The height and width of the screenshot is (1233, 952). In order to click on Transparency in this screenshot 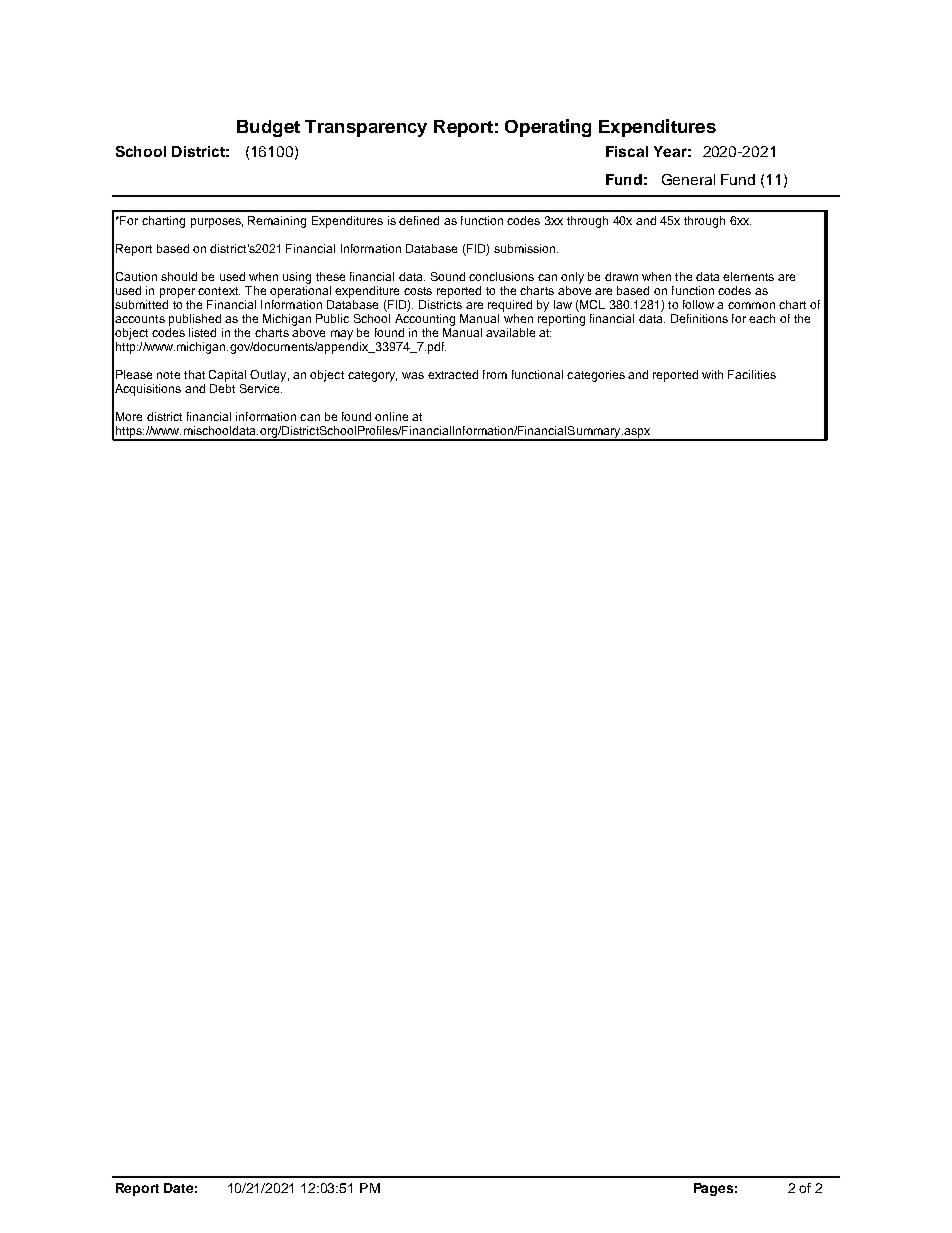, I will do `click(366, 128)`.
